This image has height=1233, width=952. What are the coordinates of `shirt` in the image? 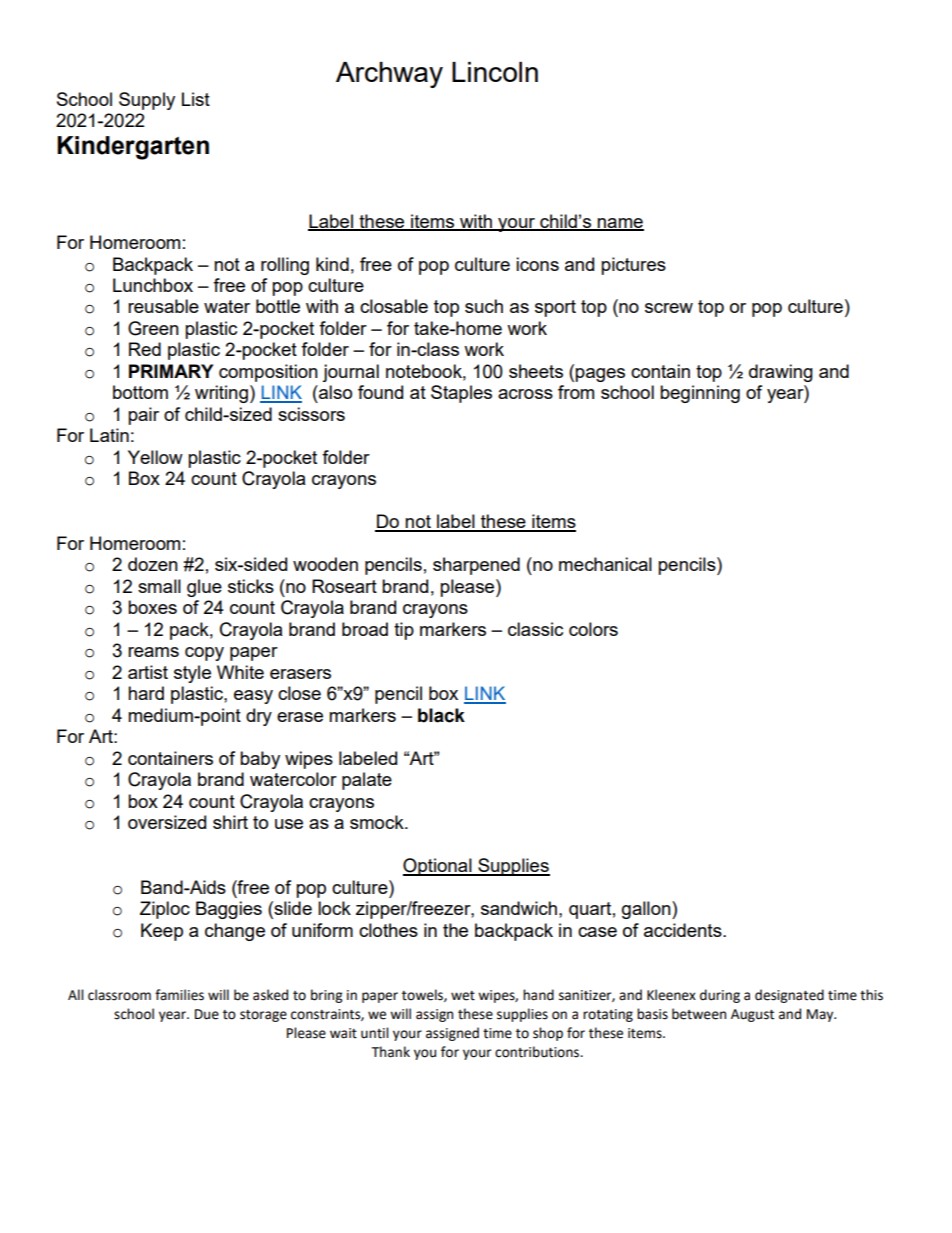 It's located at (230, 822).
